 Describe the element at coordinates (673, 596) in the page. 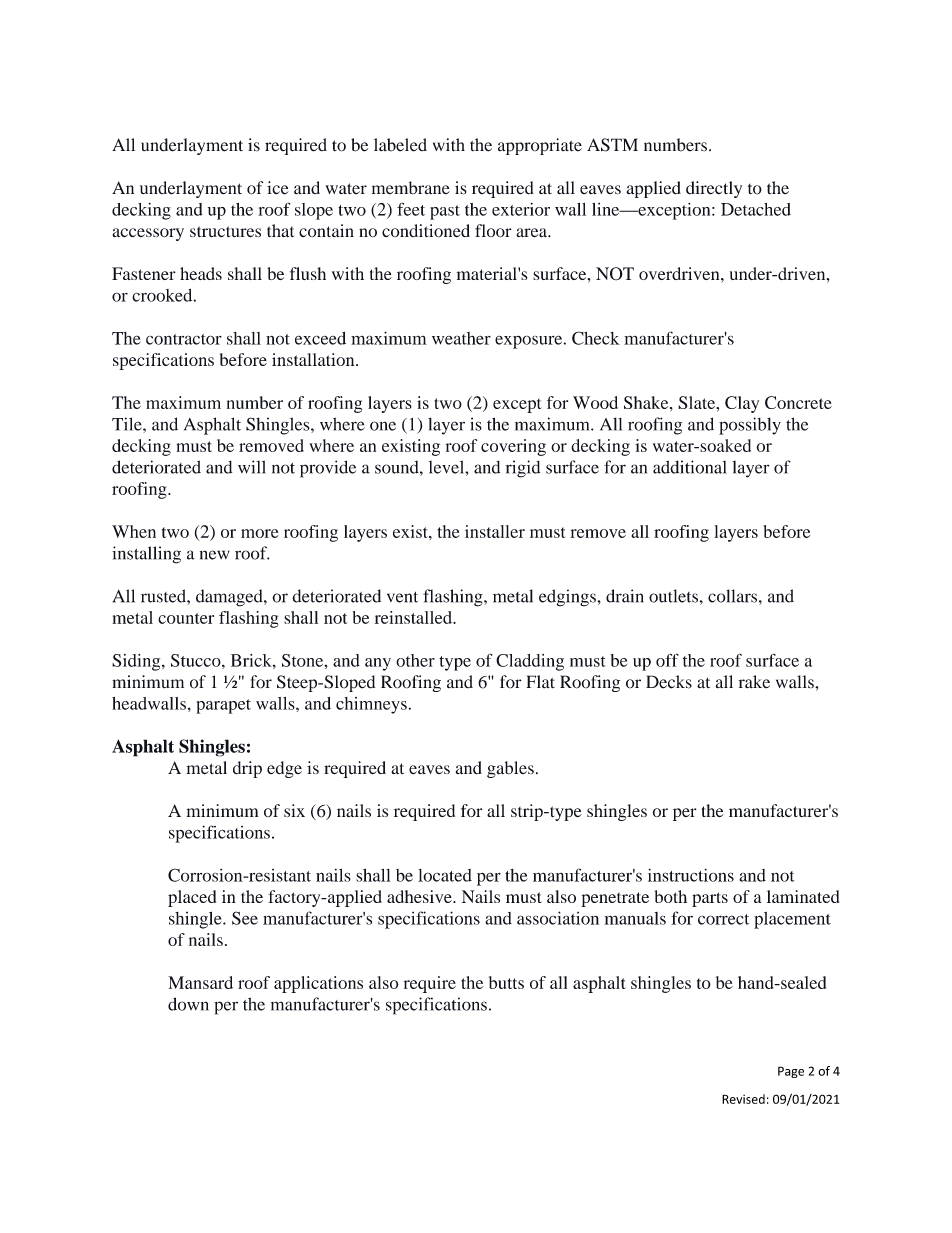

I see `outlets` at that location.
